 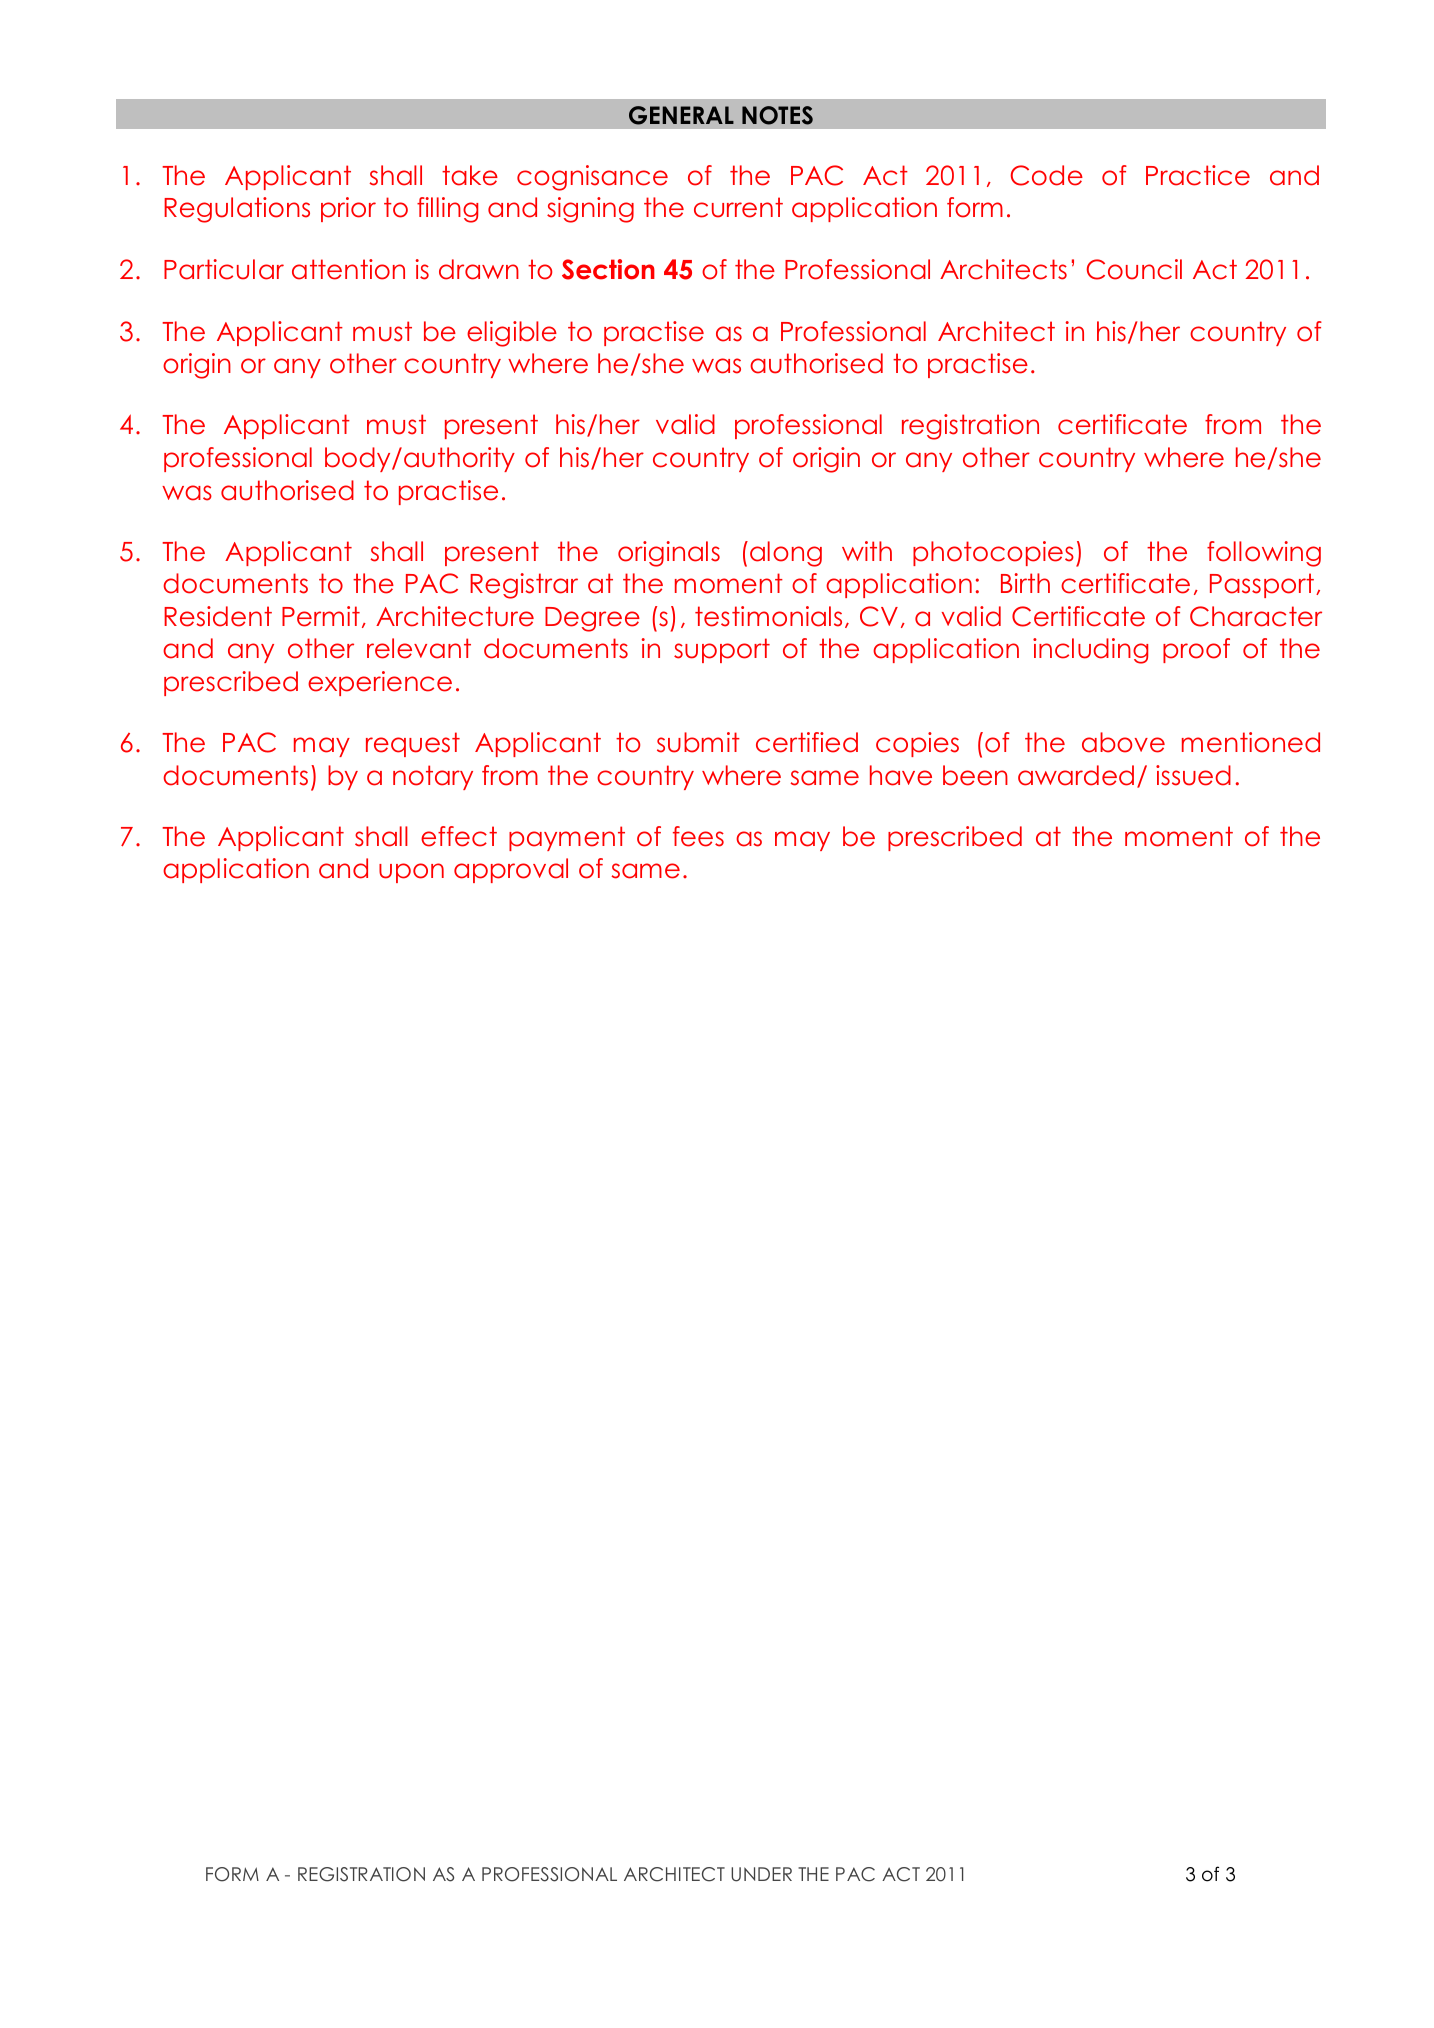 What do you see at coordinates (1198, 175) in the image?
I see `Practice` at bounding box center [1198, 175].
